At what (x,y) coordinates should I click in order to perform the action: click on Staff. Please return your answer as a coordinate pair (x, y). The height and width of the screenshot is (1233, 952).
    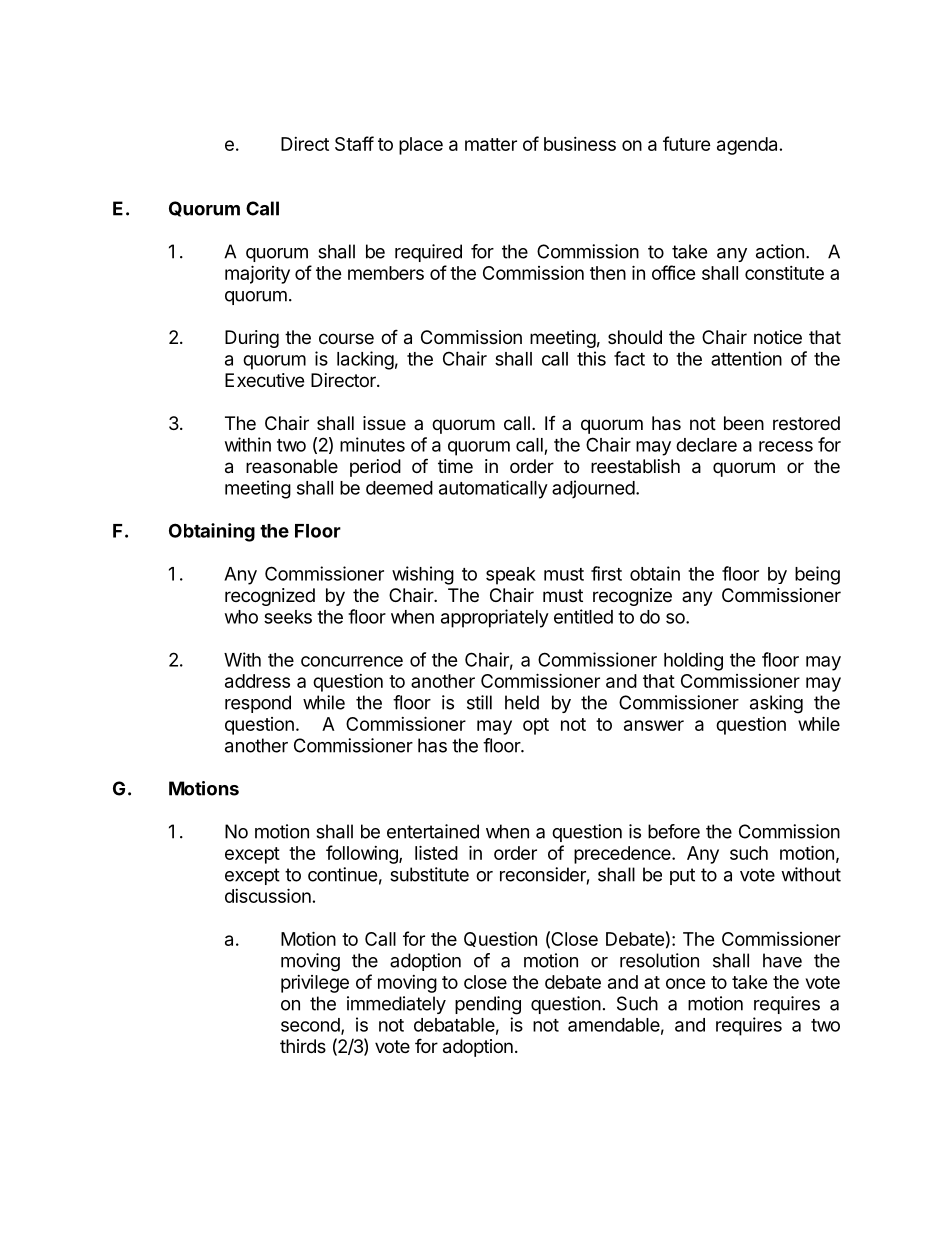
    Looking at the image, I should click on (354, 143).
